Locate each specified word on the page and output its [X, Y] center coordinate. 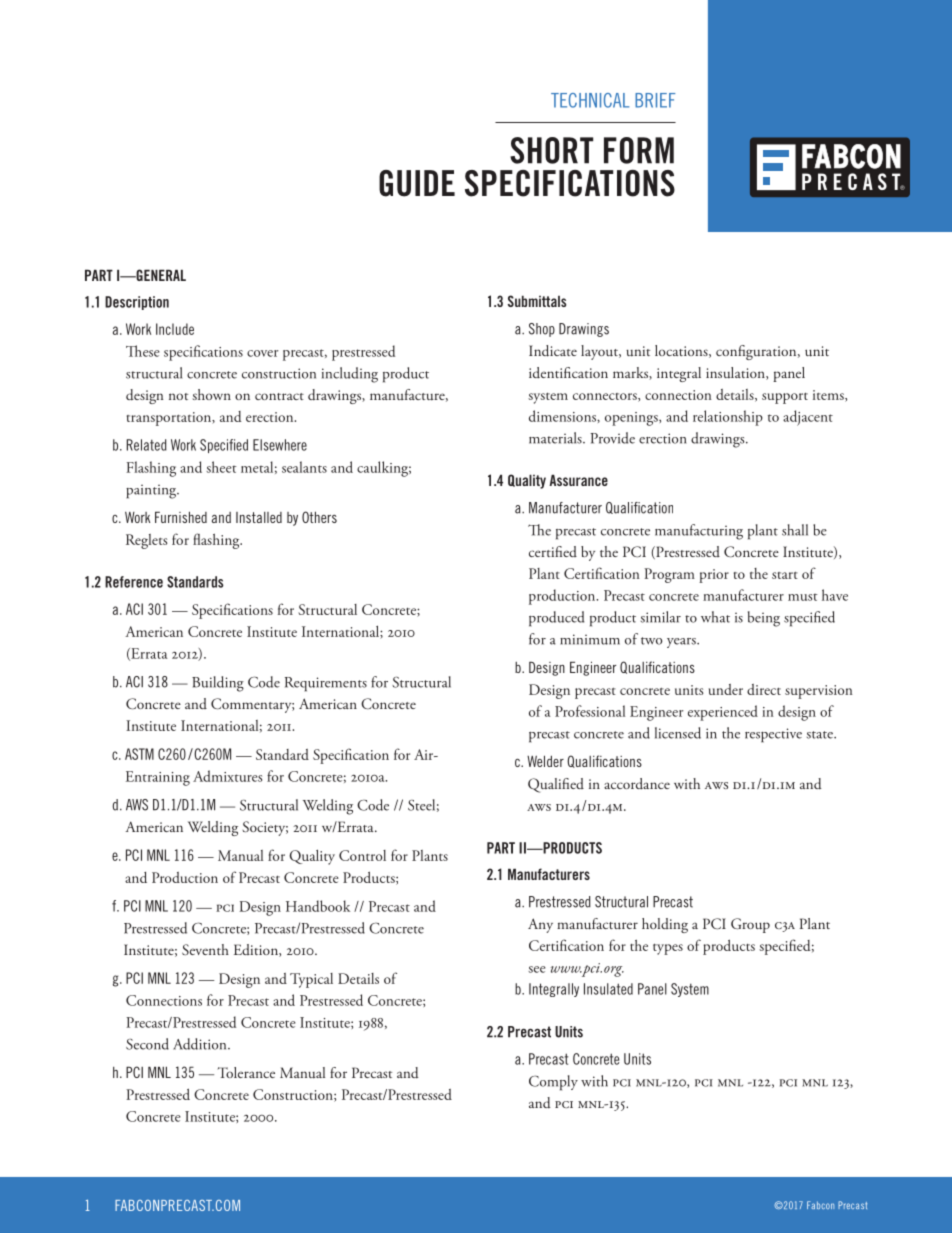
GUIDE [417, 183]
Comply [553, 1083]
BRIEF [655, 100]
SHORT [551, 150]
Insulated [608, 989]
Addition [201, 1044]
